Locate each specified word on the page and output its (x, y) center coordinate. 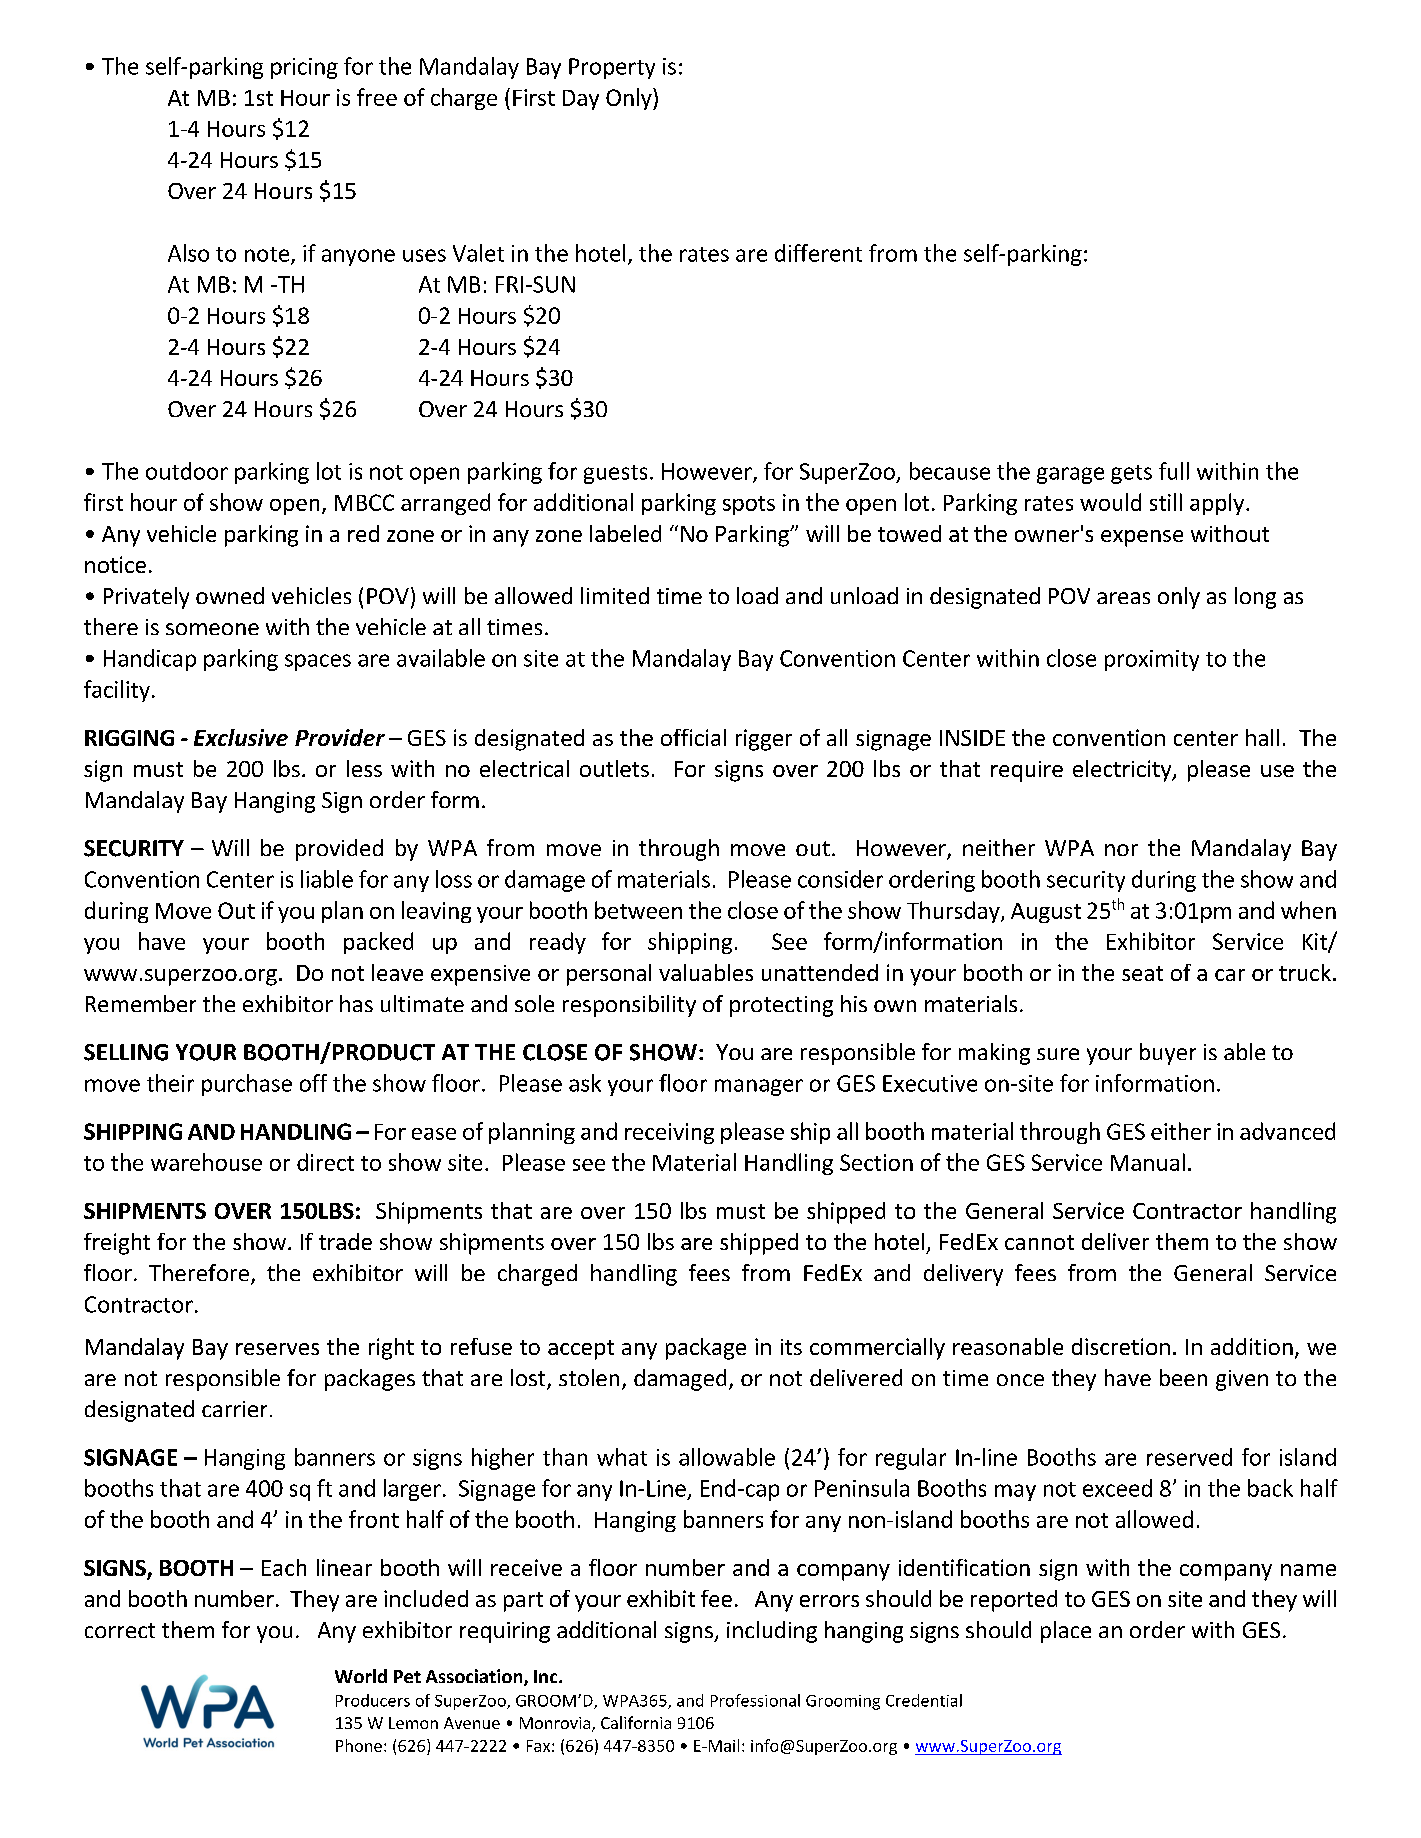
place (1066, 1632)
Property (612, 68)
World (361, 1676)
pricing (304, 68)
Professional (755, 1700)
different (818, 253)
